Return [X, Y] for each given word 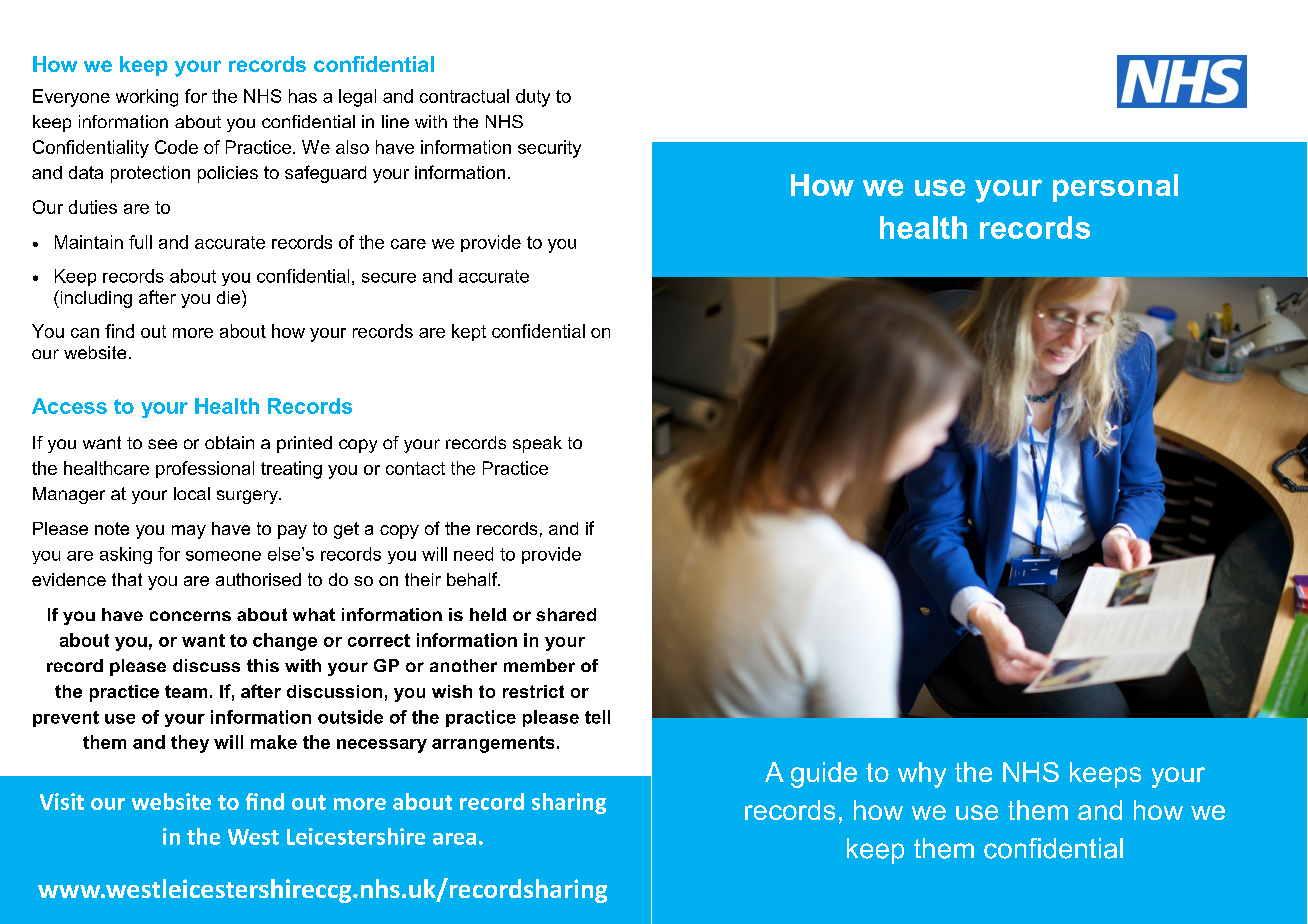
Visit [62, 801]
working [147, 98]
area [454, 839]
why [922, 775]
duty [533, 98]
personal [1115, 188]
